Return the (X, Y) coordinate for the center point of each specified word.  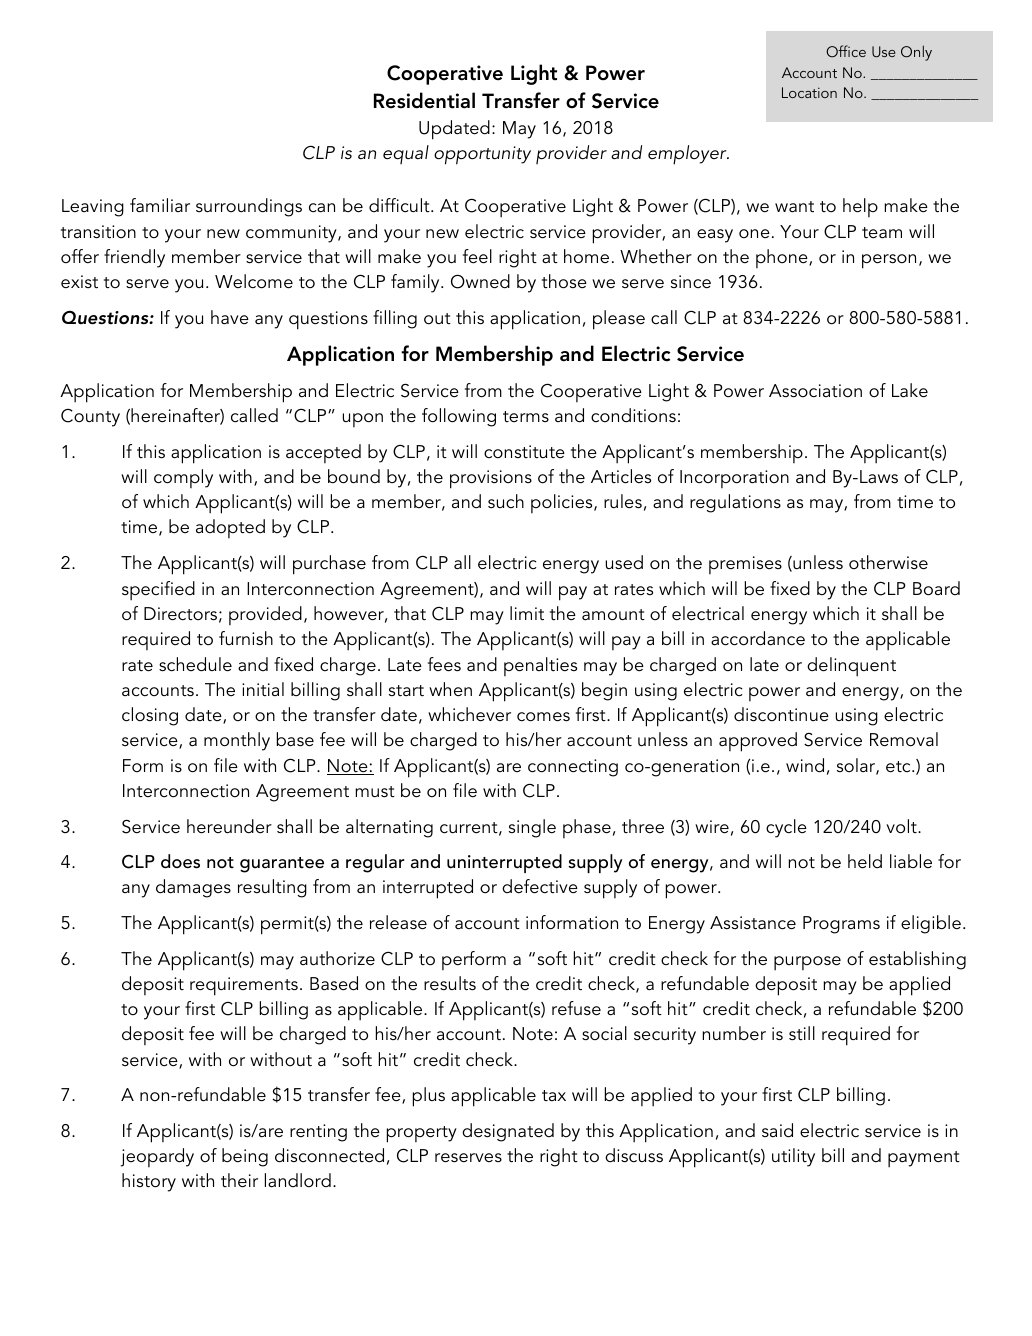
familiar (160, 205)
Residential (424, 100)
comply (183, 478)
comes (543, 717)
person (889, 261)
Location (809, 92)
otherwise (888, 562)
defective (540, 886)
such (506, 501)
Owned (480, 281)
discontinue (781, 714)
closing (150, 716)
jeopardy (157, 1157)
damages (193, 888)
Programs (841, 925)
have (230, 317)
